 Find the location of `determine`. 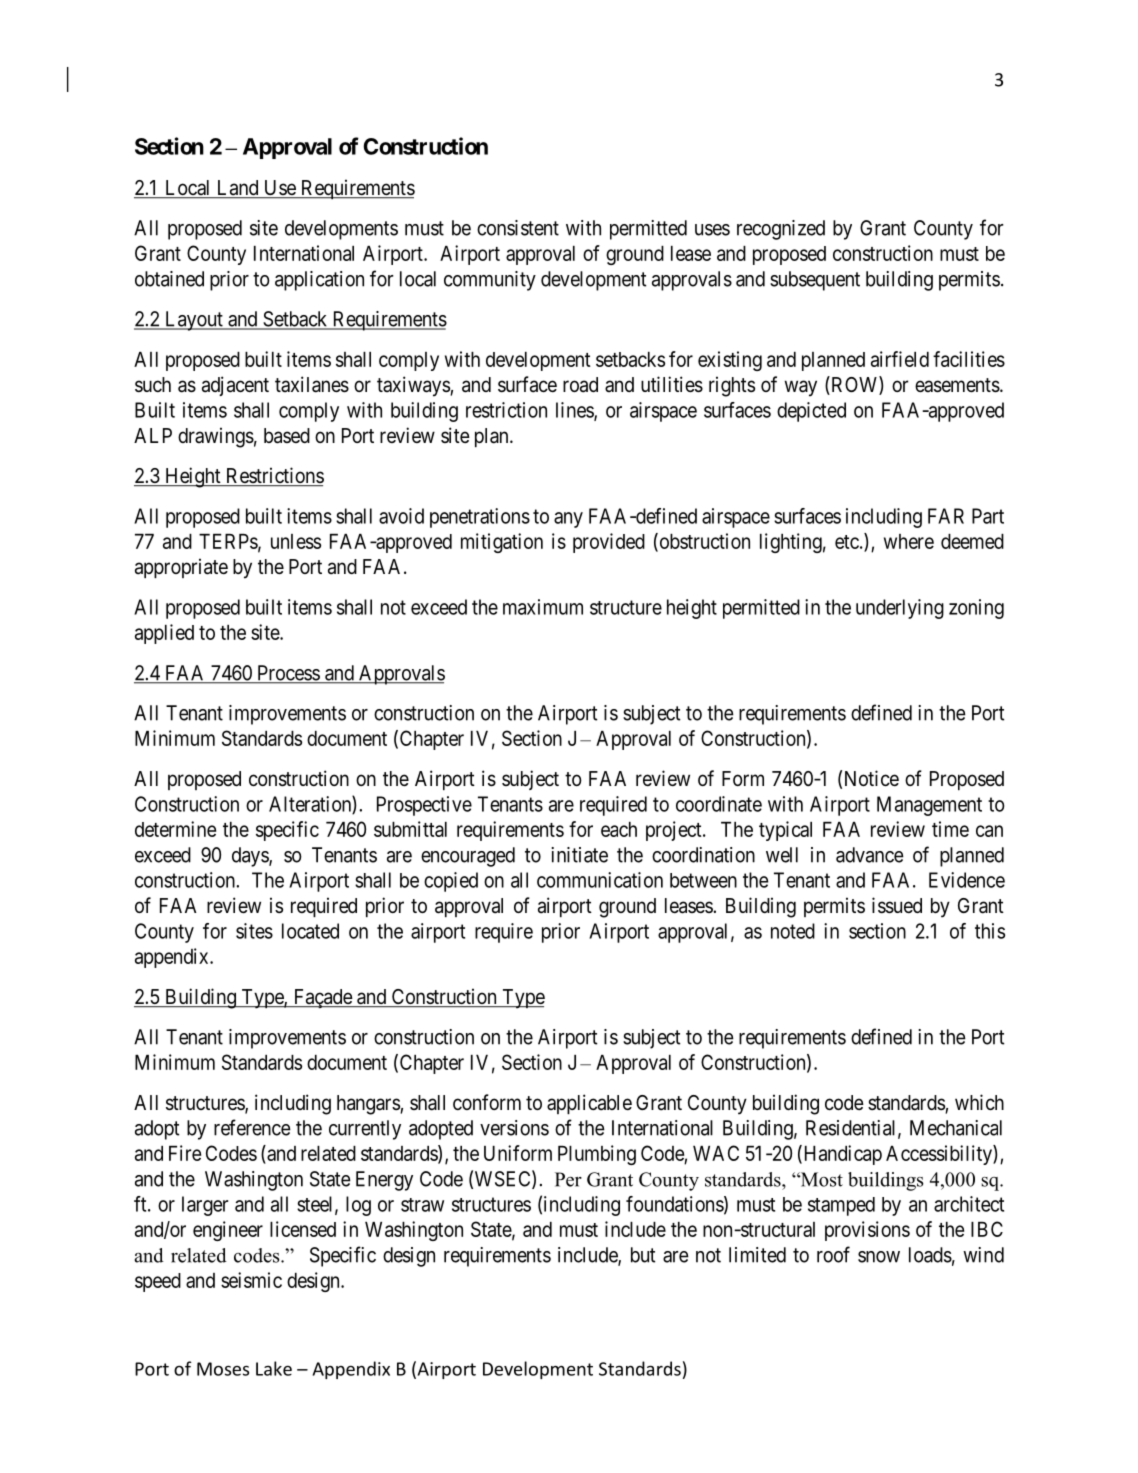

determine is located at coordinates (175, 829).
